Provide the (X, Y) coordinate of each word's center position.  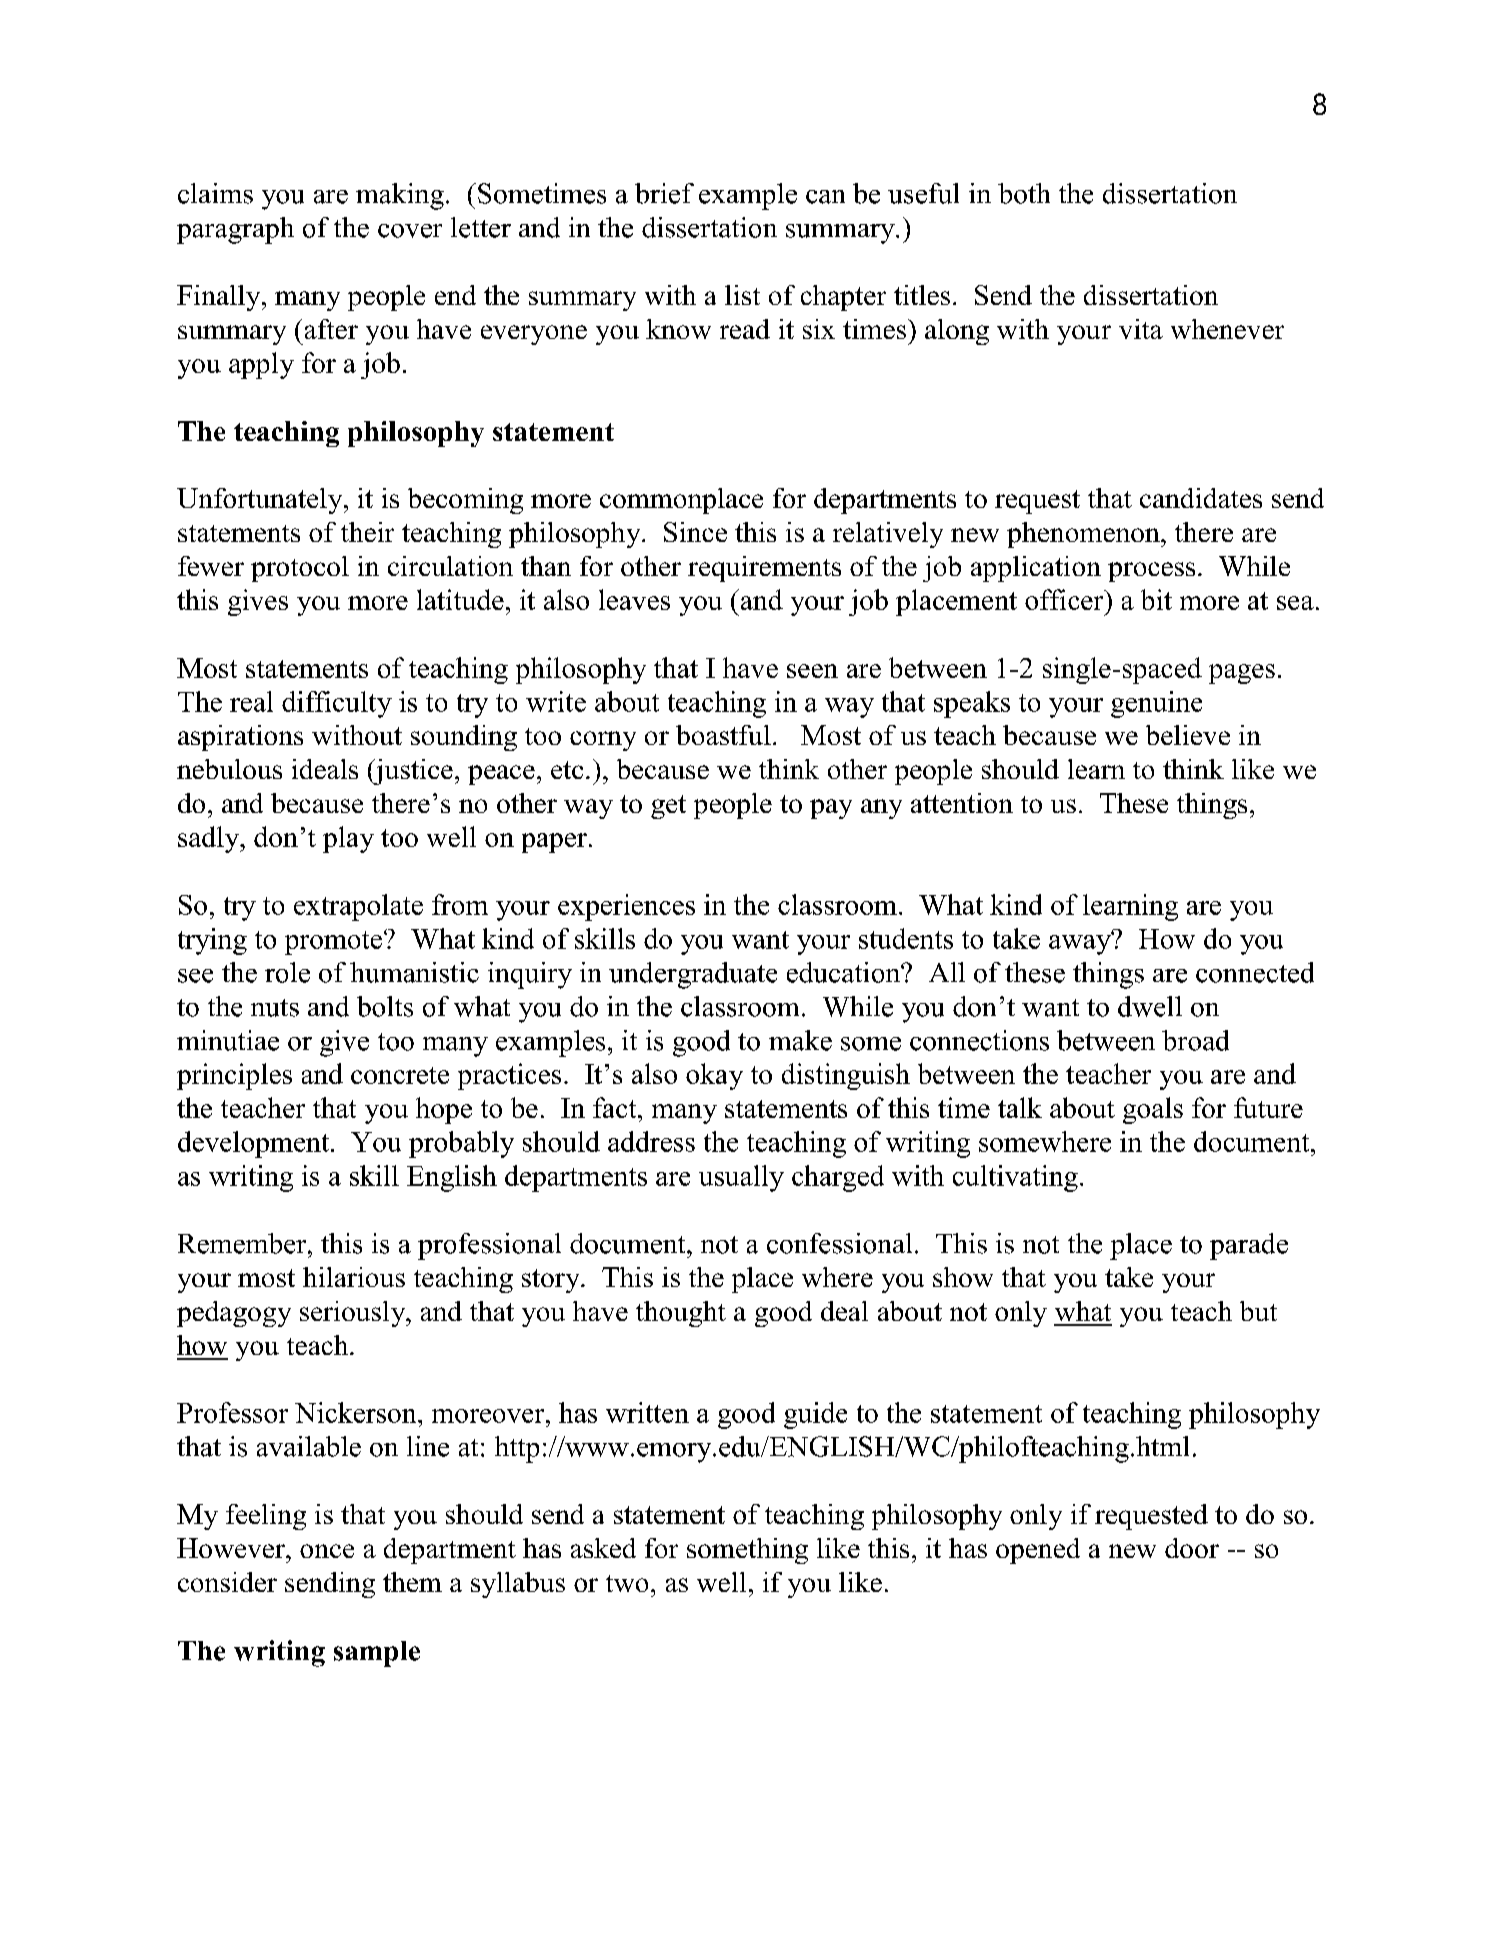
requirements (764, 569)
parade (1249, 1246)
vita (1141, 329)
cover (410, 231)
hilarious (354, 1277)
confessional (839, 1243)
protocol (300, 569)
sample (377, 1654)
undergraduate (693, 975)
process (1151, 572)
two (627, 1583)
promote (335, 943)
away (1081, 943)
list (742, 295)
